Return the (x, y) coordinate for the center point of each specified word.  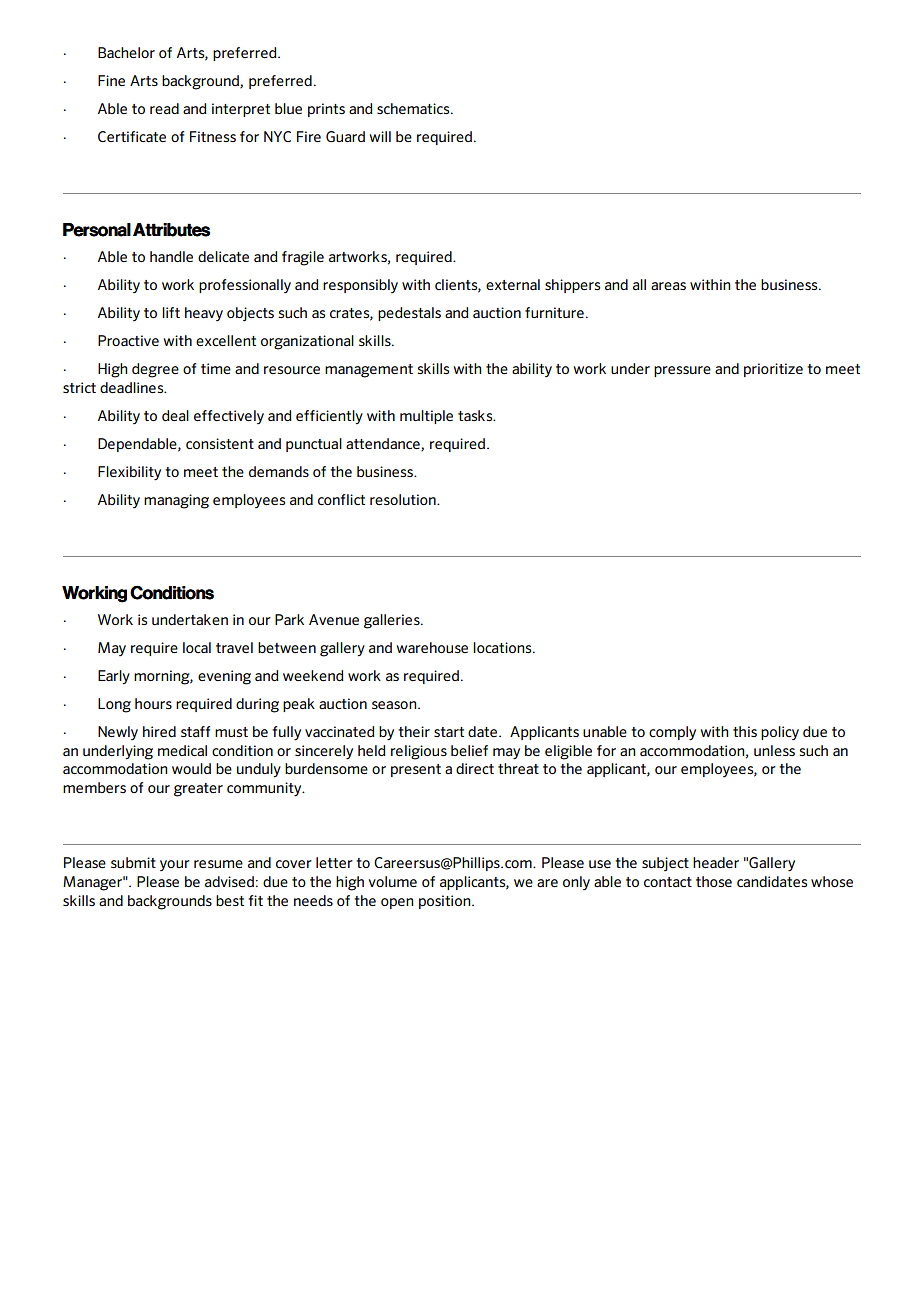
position (446, 902)
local (197, 647)
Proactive (128, 340)
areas (668, 286)
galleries (393, 621)
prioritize (773, 370)
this (745, 731)
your (175, 865)
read (164, 108)
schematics (414, 108)
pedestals (409, 314)
